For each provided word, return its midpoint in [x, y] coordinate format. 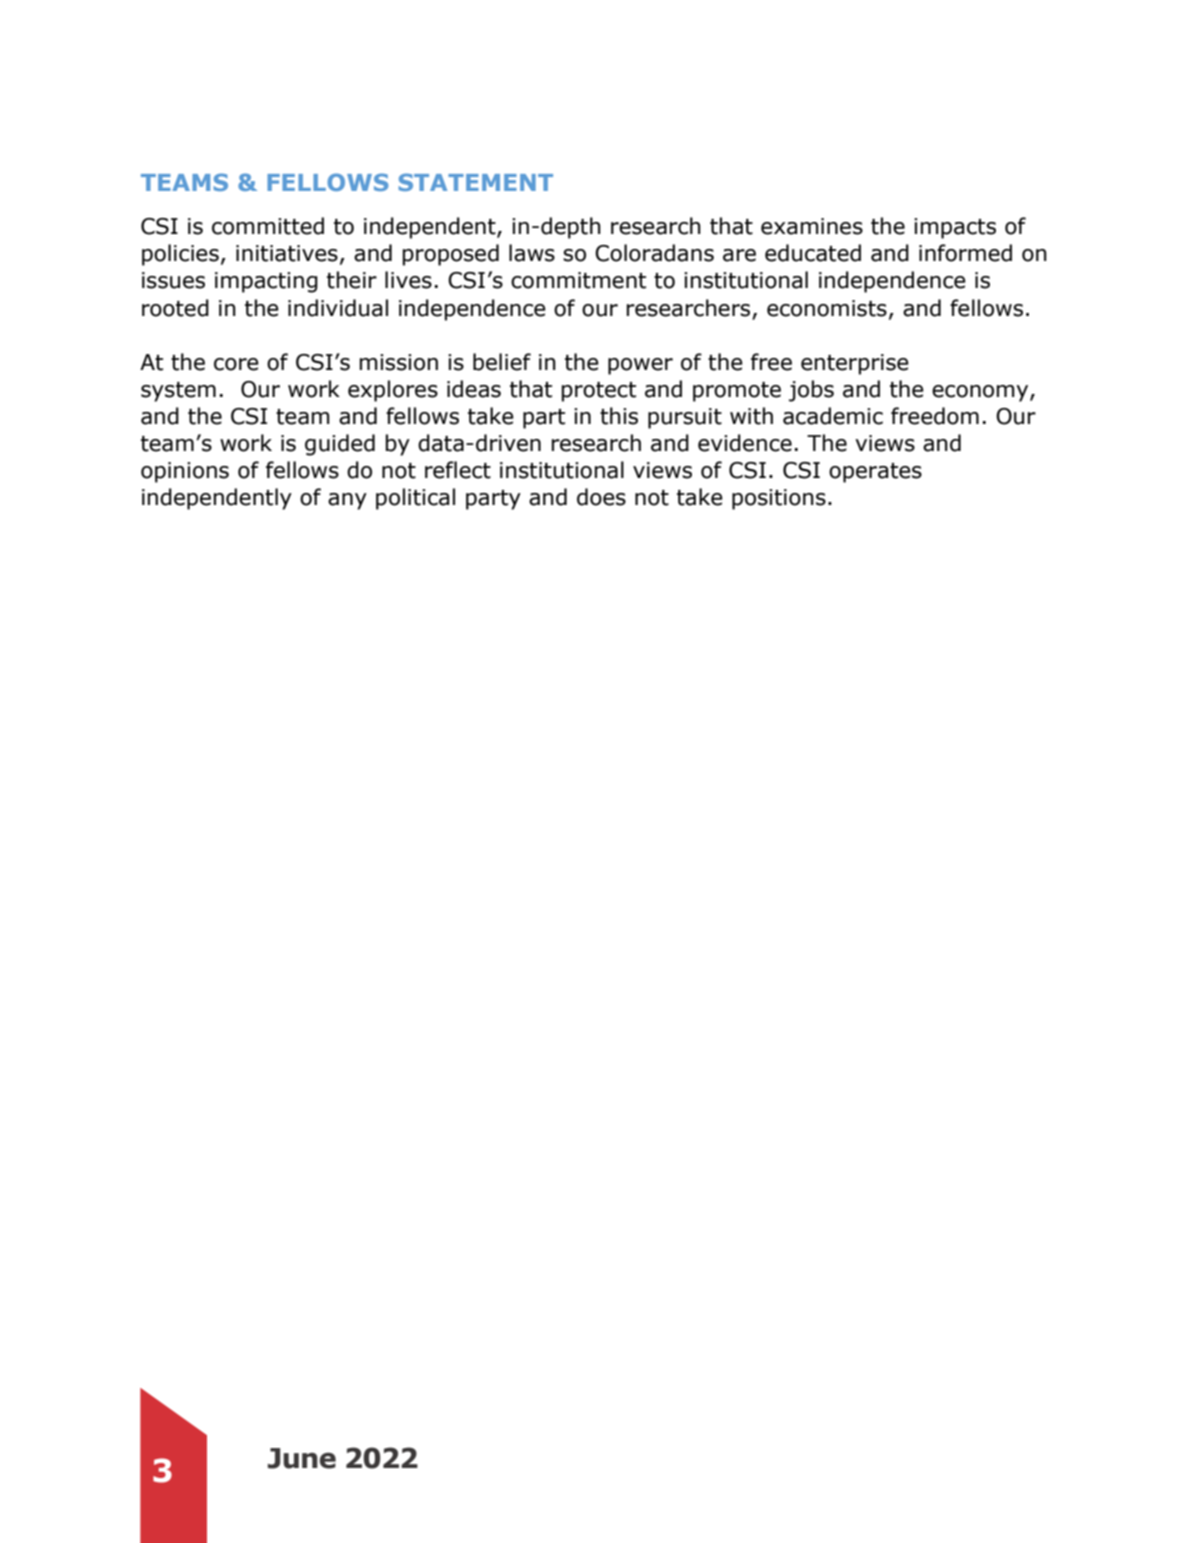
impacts [955, 228]
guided [340, 445]
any [347, 501]
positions [779, 499]
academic [833, 416]
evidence [745, 443]
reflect [458, 470]
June [302, 1458]
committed [268, 226]
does [601, 497]
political [415, 499]
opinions [185, 472]
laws [532, 253]
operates [875, 473]
